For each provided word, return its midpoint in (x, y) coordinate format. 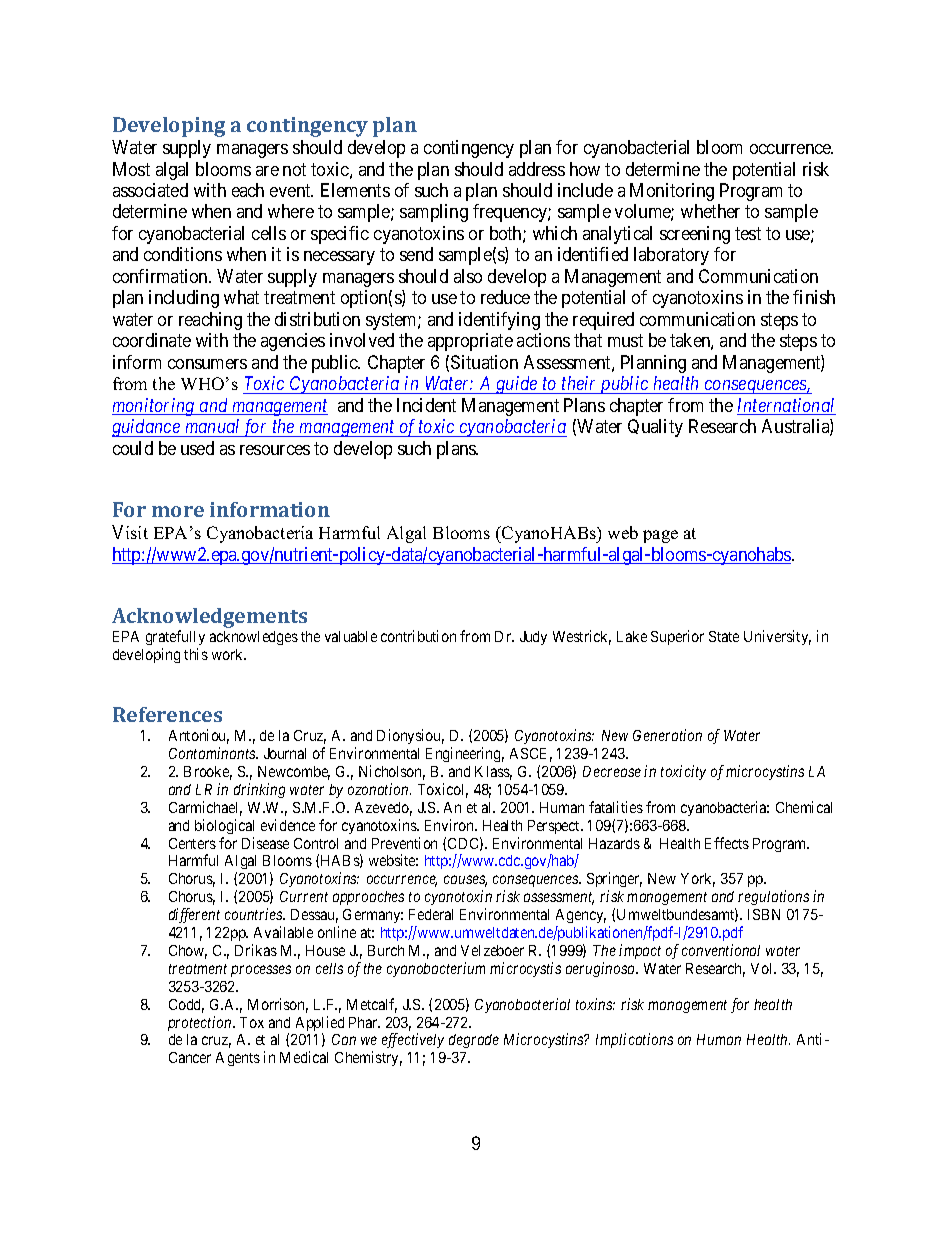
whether (710, 211)
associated (150, 190)
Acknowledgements (209, 619)
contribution (418, 636)
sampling (434, 213)
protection (201, 1023)
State (724, 636)
